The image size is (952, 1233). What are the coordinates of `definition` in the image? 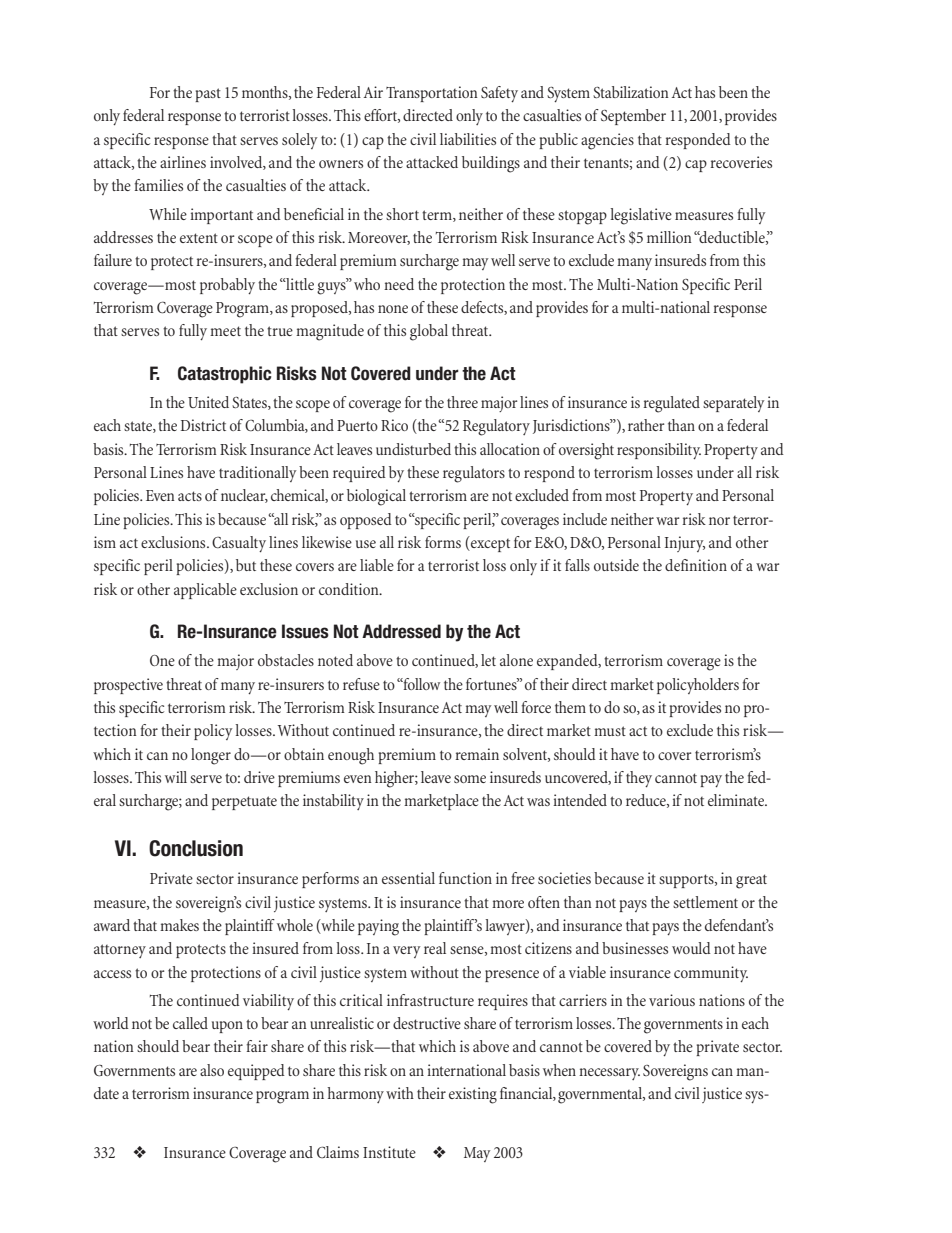 It's located at (696, 565).
